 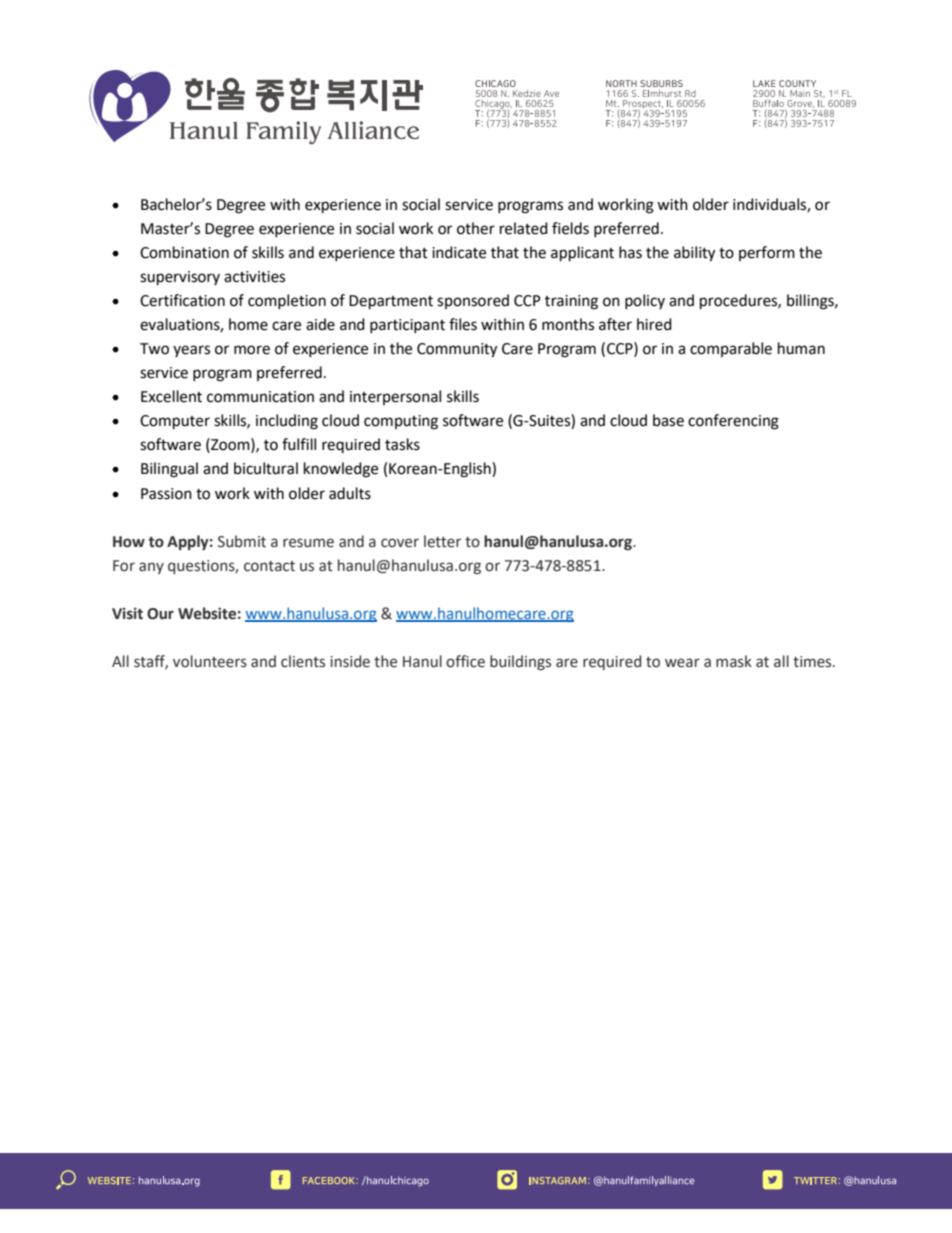 What do you see at coordinates (733, 422) in the image?
I see `conferencing` at bounding box center [733, 422].
